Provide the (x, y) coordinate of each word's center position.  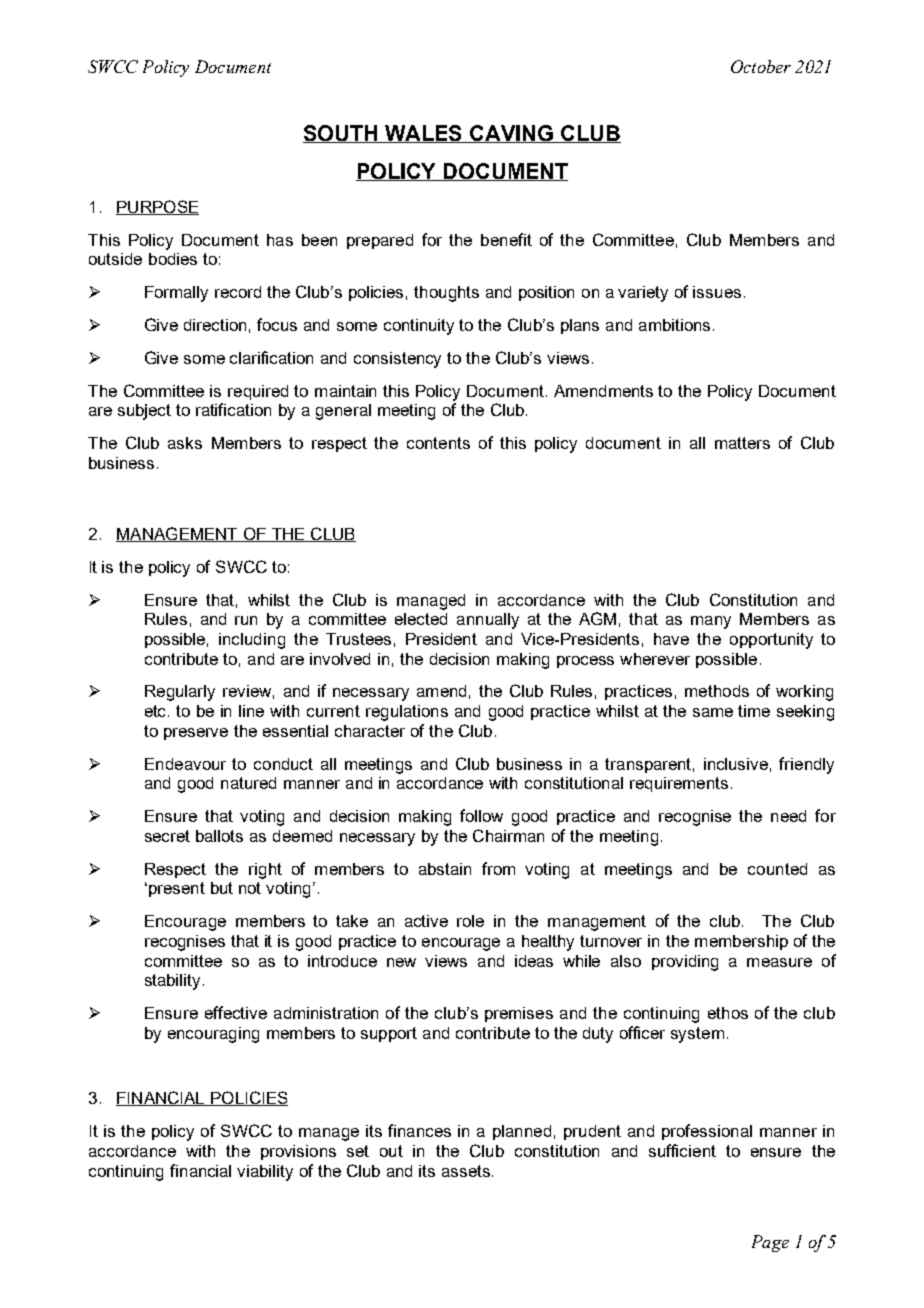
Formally (176, 294)
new (401, 962)
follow (481, 815)
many (711, 622)
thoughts (446, 294)
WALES (424, 134)
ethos (728, 1013)
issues (717, 292)
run (246, 620)
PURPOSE (157, 207)
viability (265, 1173)
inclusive (736, 764)
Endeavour (185, 764)
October (761, 66)
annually (488, 621)
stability (172, 982)
